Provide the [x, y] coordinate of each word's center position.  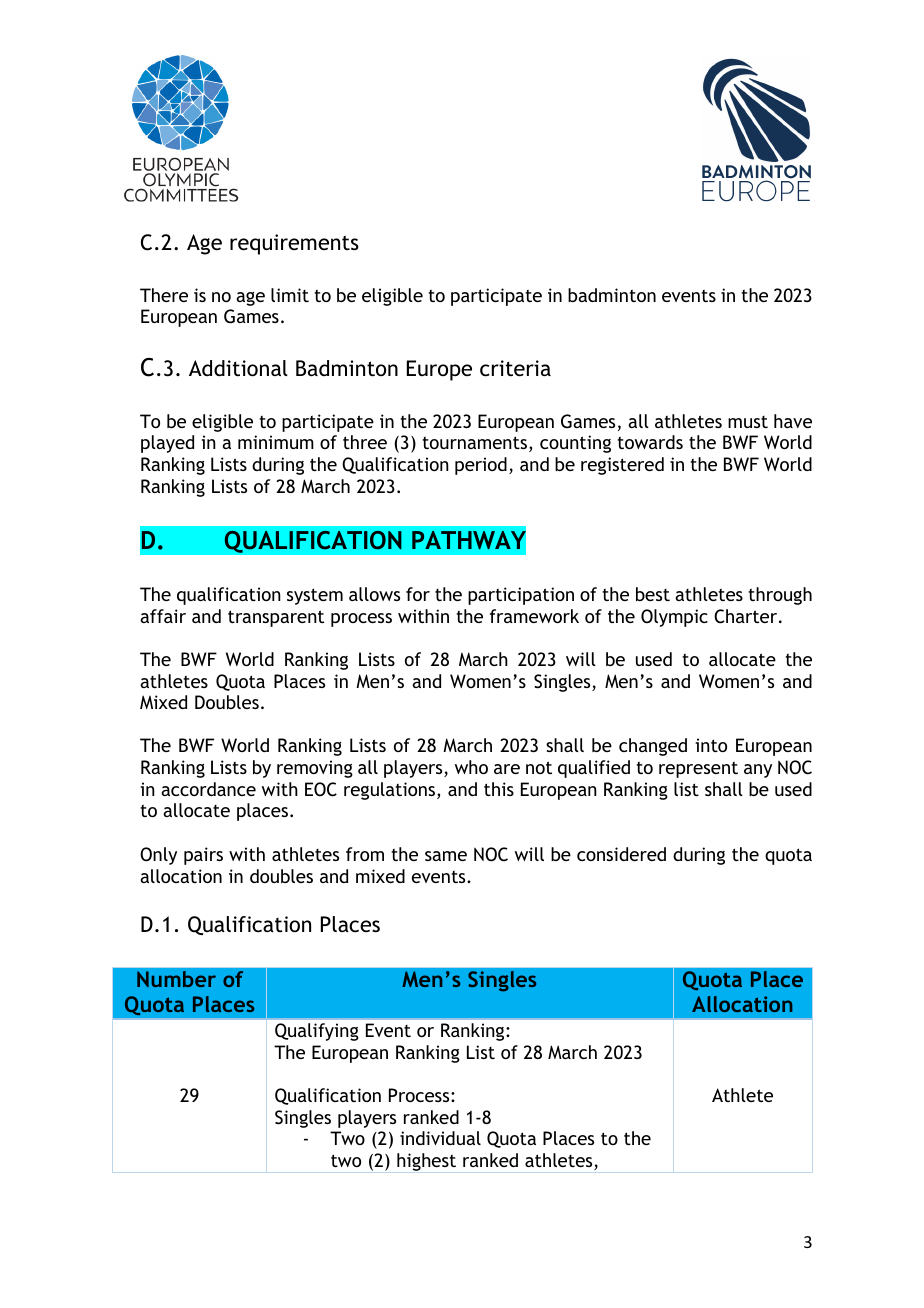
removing [315, 769]
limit [290, 295]
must [748, 422]
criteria [515, 368]
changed [653, 747]
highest [426, 1162]
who [471, 767]
